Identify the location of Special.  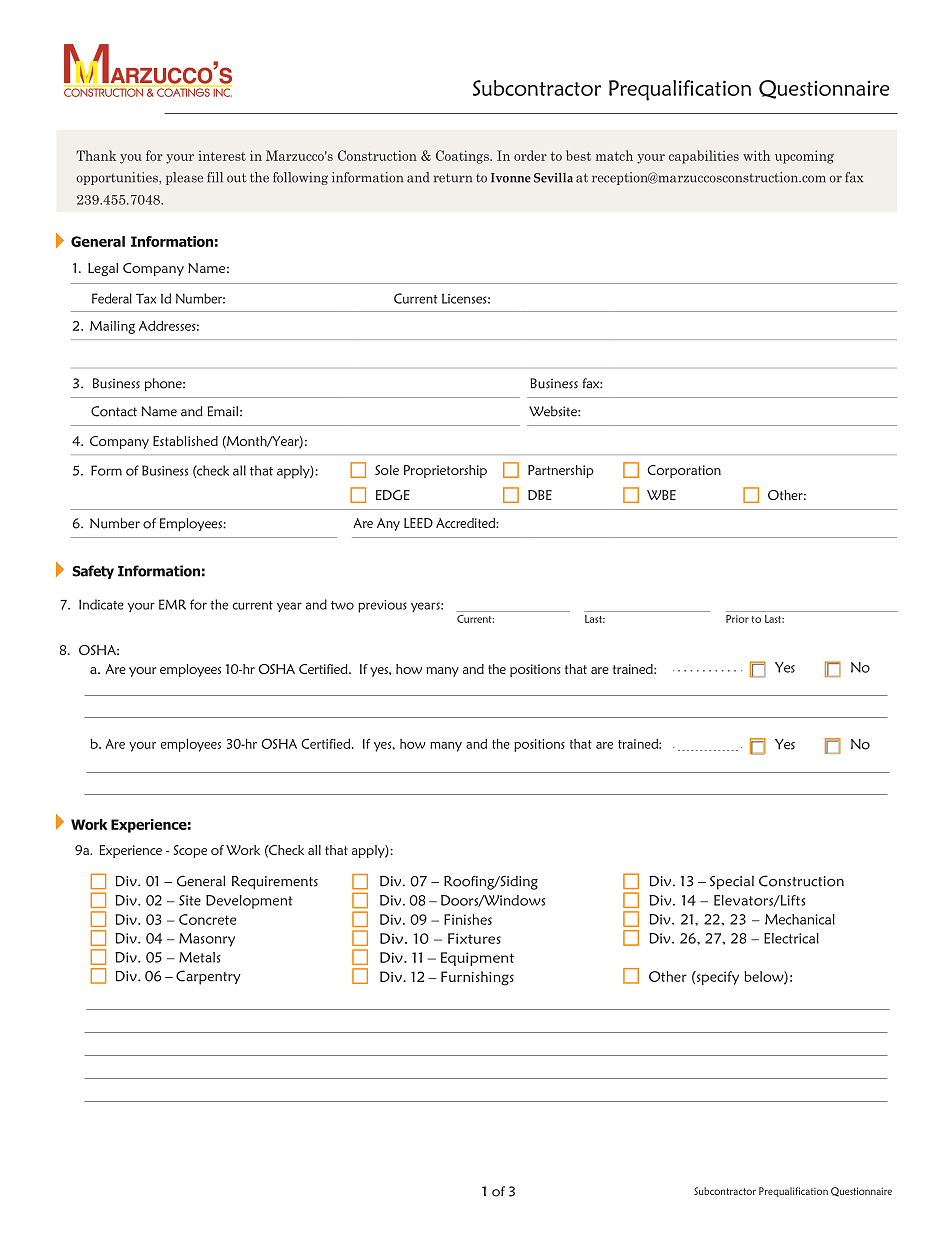
(732, 882).
